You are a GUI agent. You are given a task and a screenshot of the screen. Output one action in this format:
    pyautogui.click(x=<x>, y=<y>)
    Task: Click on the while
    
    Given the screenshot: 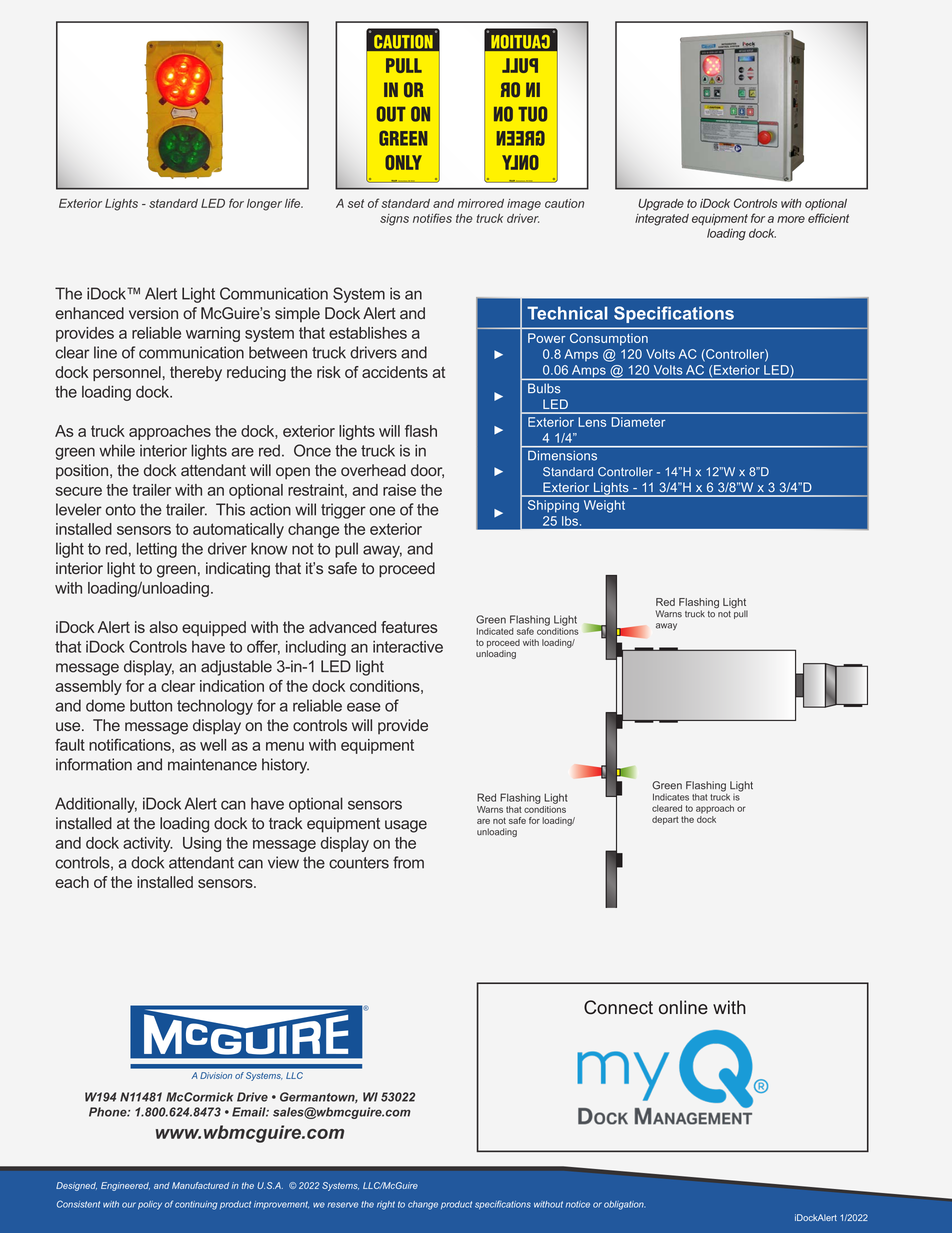 What is the action you would take?
    pyautogui.click(x=117, y=450)
